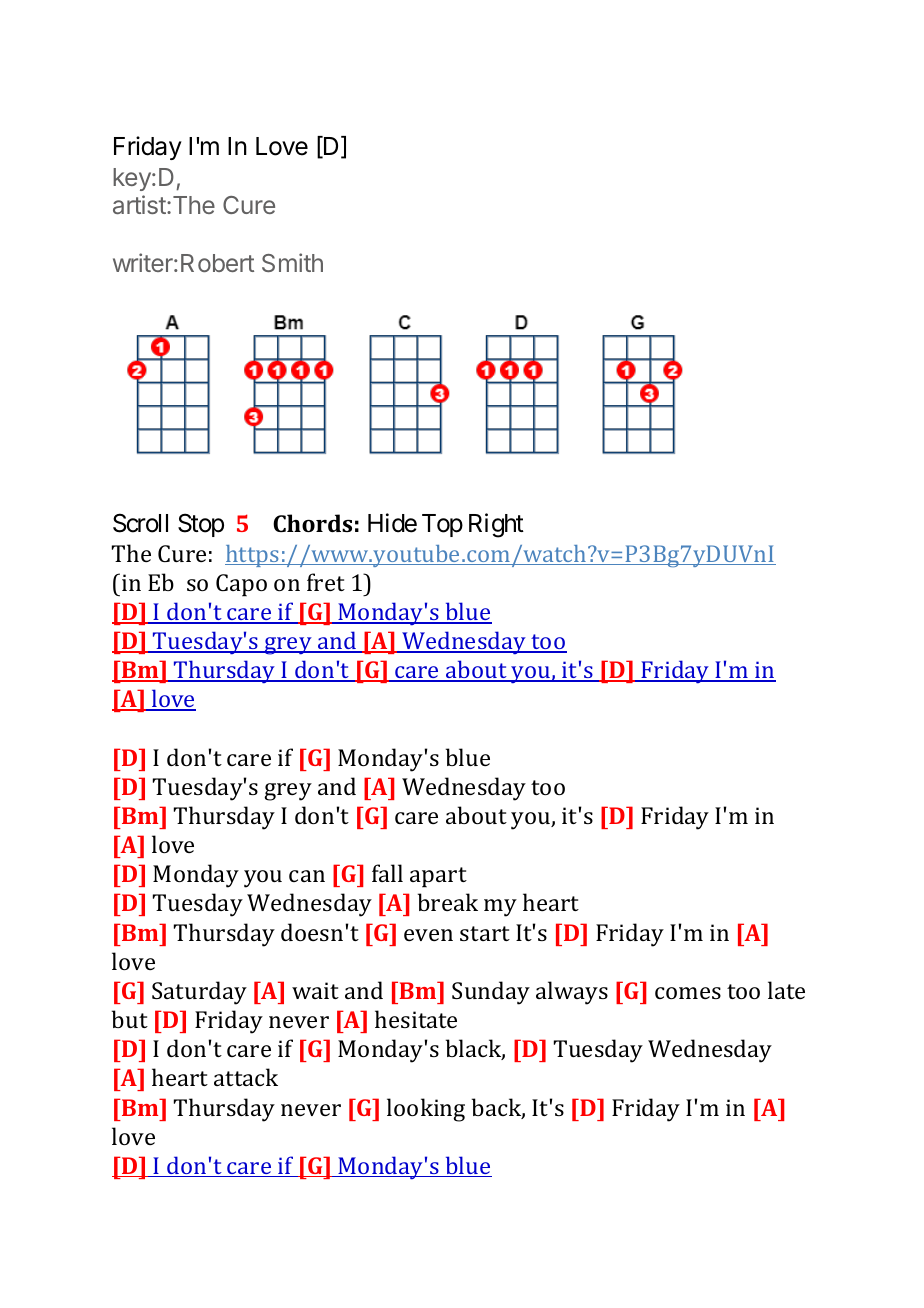 The image size is (924, 1308). What do you see at coordinates (326, 582) in the image?
I see `fret` at bounding box center [326, 582].
